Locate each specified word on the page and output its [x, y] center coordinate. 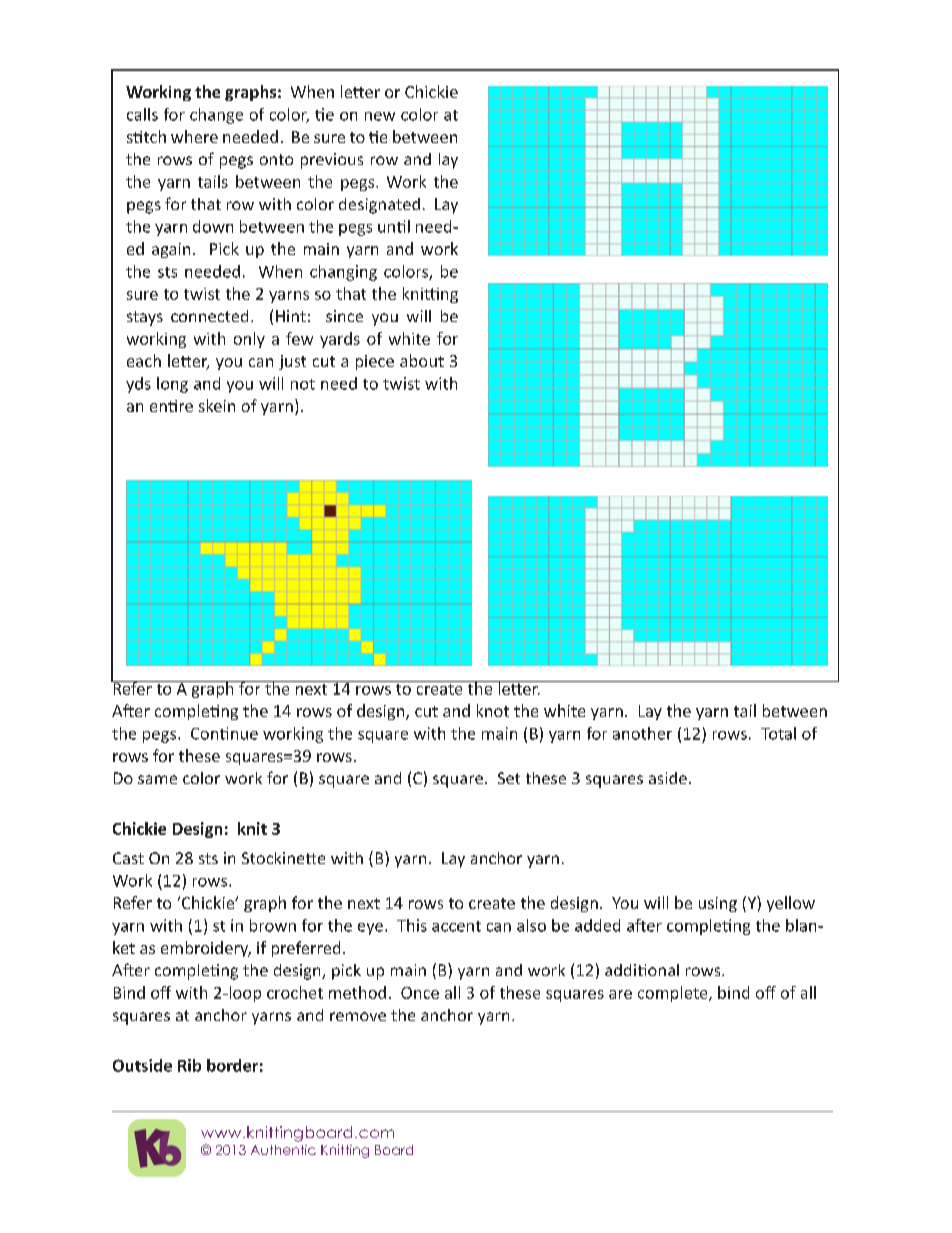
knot [493, 710]
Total [778, 733]
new [380, 116]
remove [358, 1016]
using [718, 904]
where [194, 136]
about [422, 360]
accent [456, 926]
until [394, 226]
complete [674, 994]
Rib [189, 1065]
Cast [128, 858]
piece [375, 362]
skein [217, 405]
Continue [224, 733]
